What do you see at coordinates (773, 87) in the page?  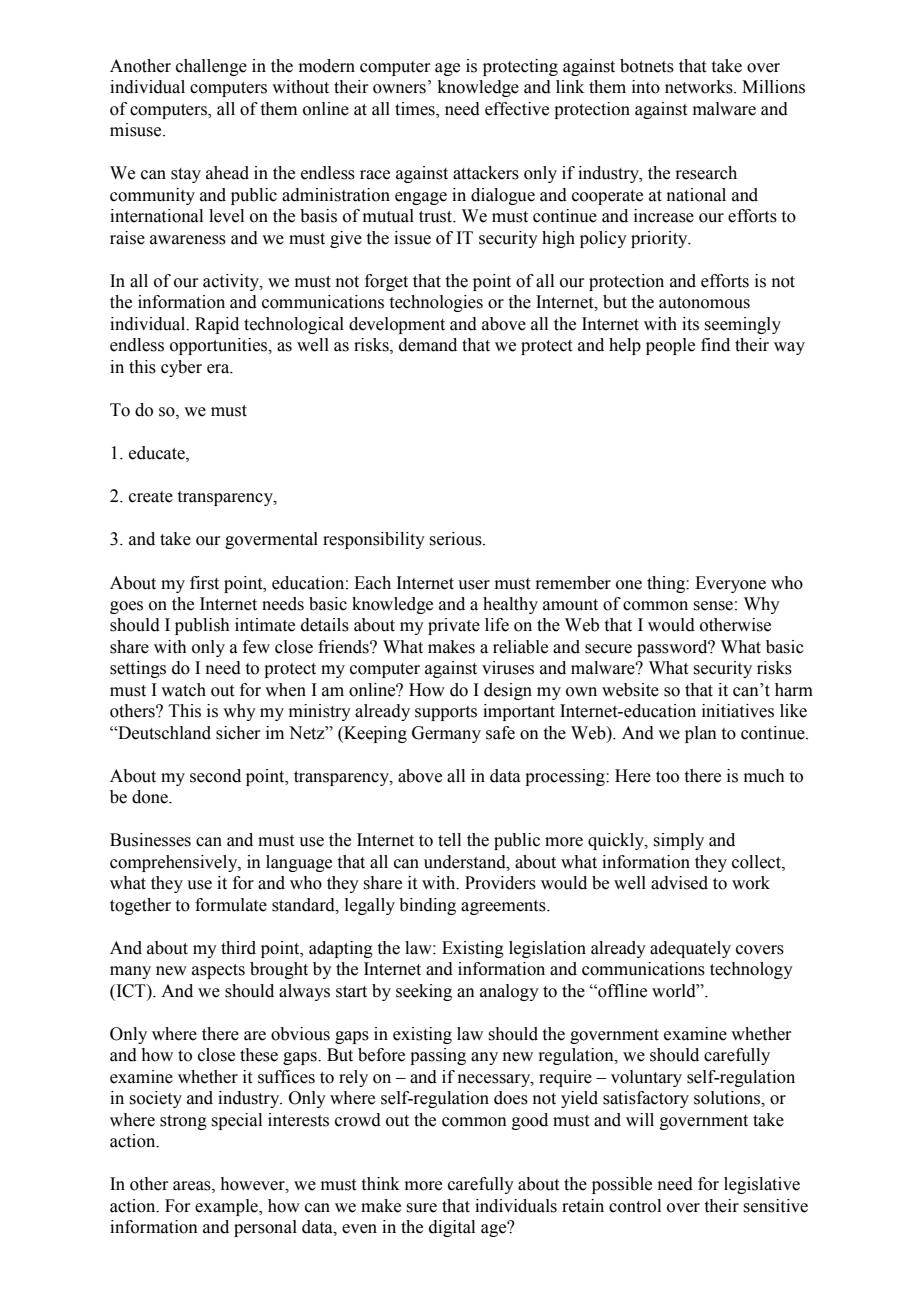 I see `Millions` at bounding box center [773, 87].
